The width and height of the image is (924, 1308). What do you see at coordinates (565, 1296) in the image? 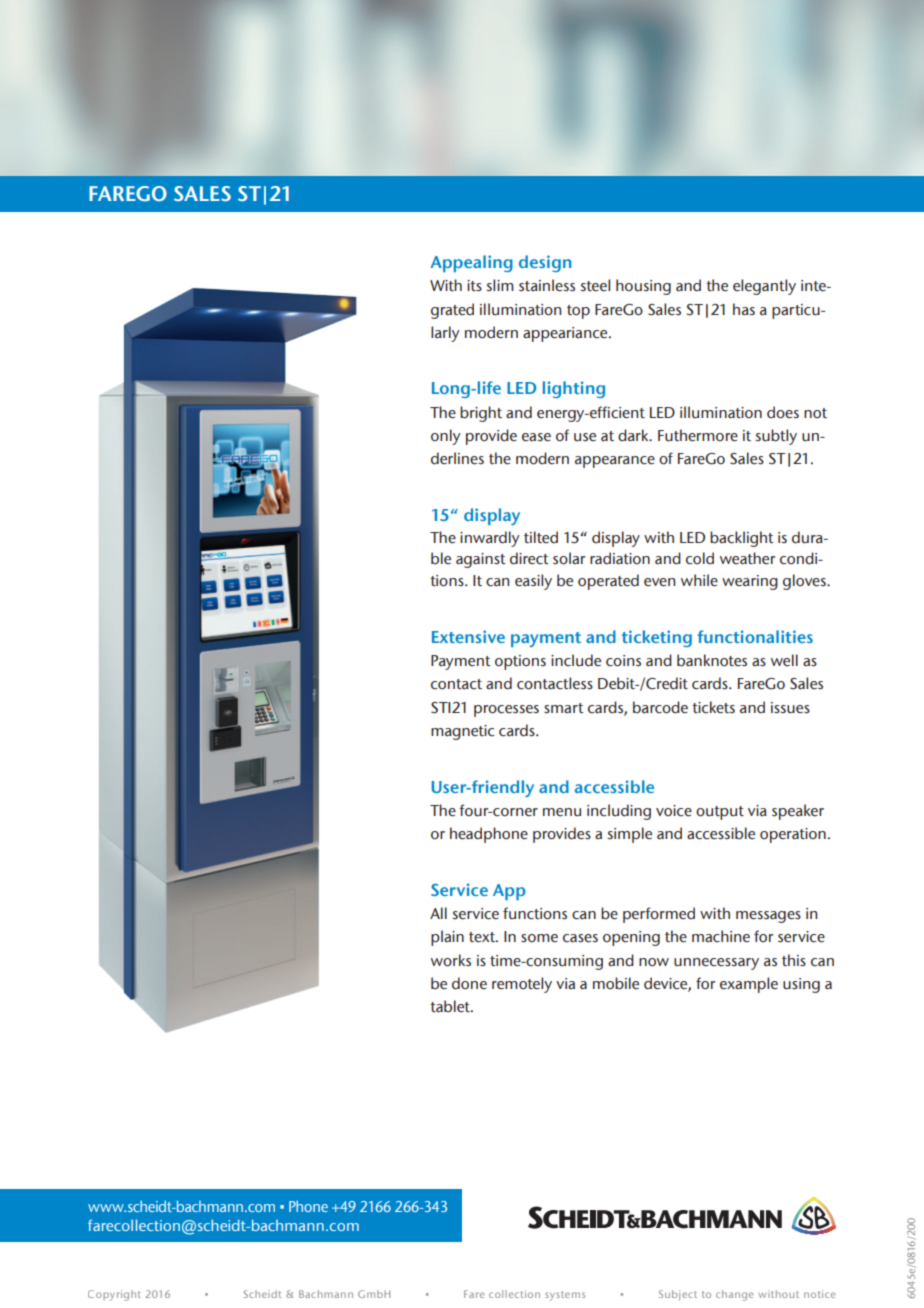
I see `systems` at bounding box center [565, 1296].
